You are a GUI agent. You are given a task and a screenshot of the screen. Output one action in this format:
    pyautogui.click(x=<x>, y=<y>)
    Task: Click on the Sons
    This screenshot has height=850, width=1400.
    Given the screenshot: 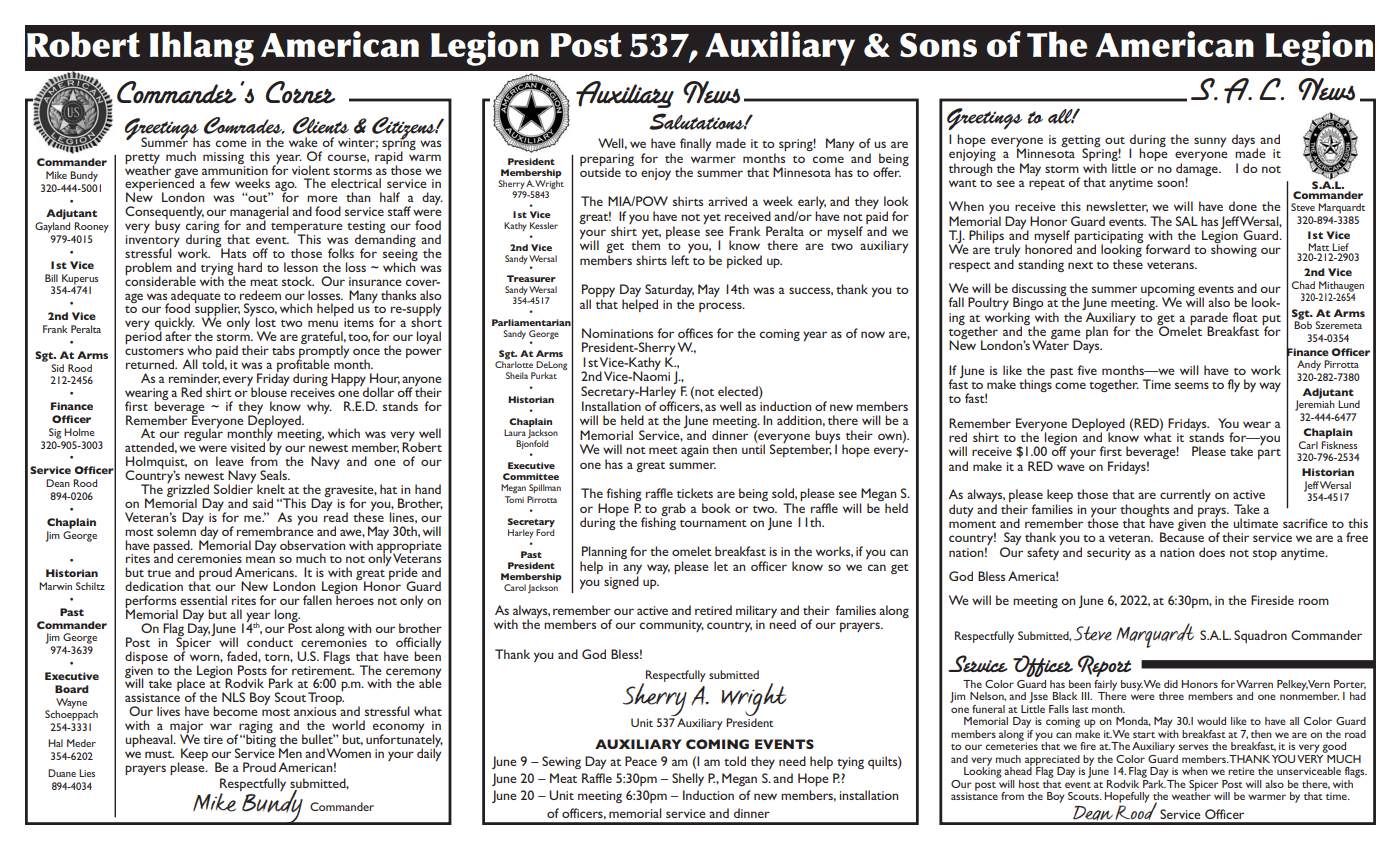 What is the action you would take?
    pyautogui.click(x=938, y=45)
